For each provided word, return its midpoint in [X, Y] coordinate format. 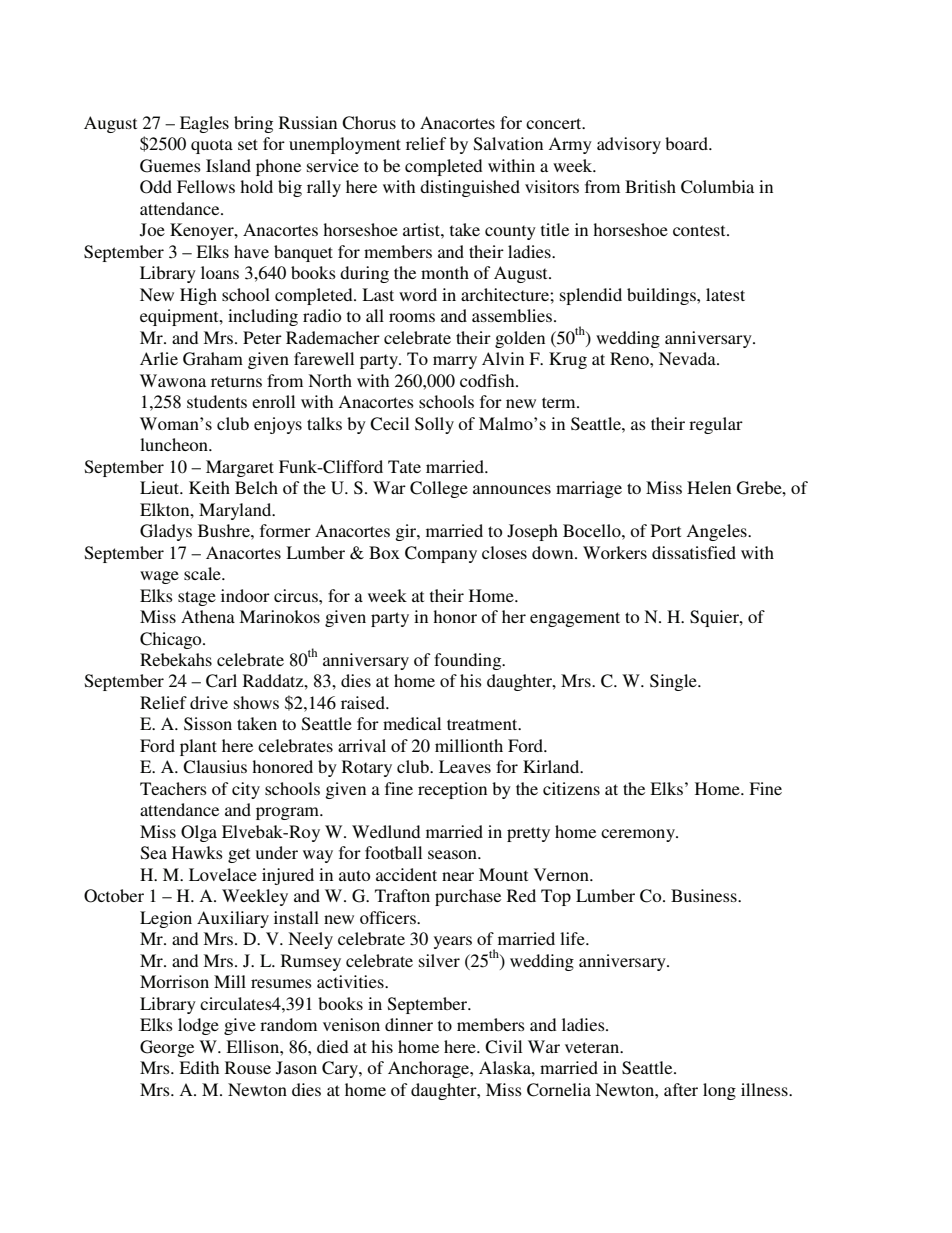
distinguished [470, 188]
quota [212, 146]
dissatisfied [694, 552]
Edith [199, 1067]
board [687, 143]
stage [197, 598]
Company [441, 554]
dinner [409, 1024]
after [681, 1089]
